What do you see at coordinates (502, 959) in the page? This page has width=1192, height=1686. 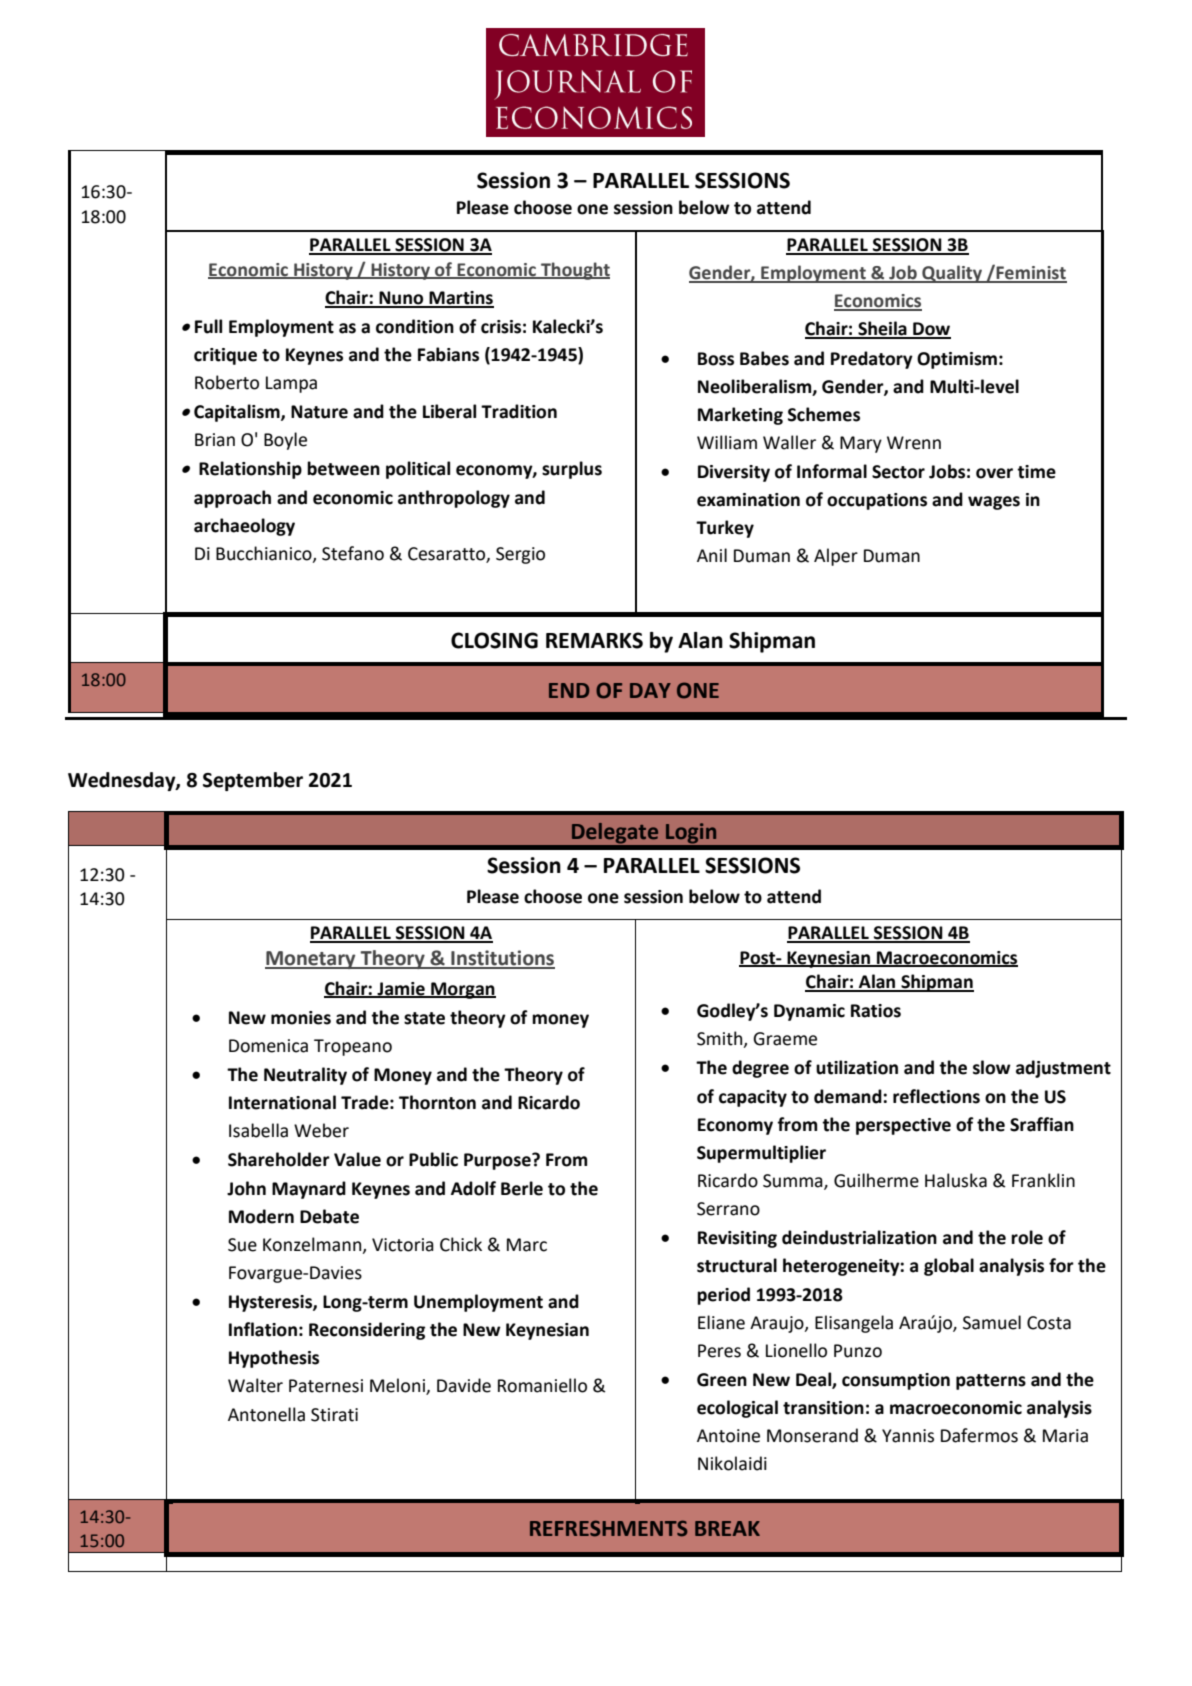 I see `Institutions` at bounding box center [502, 959].
